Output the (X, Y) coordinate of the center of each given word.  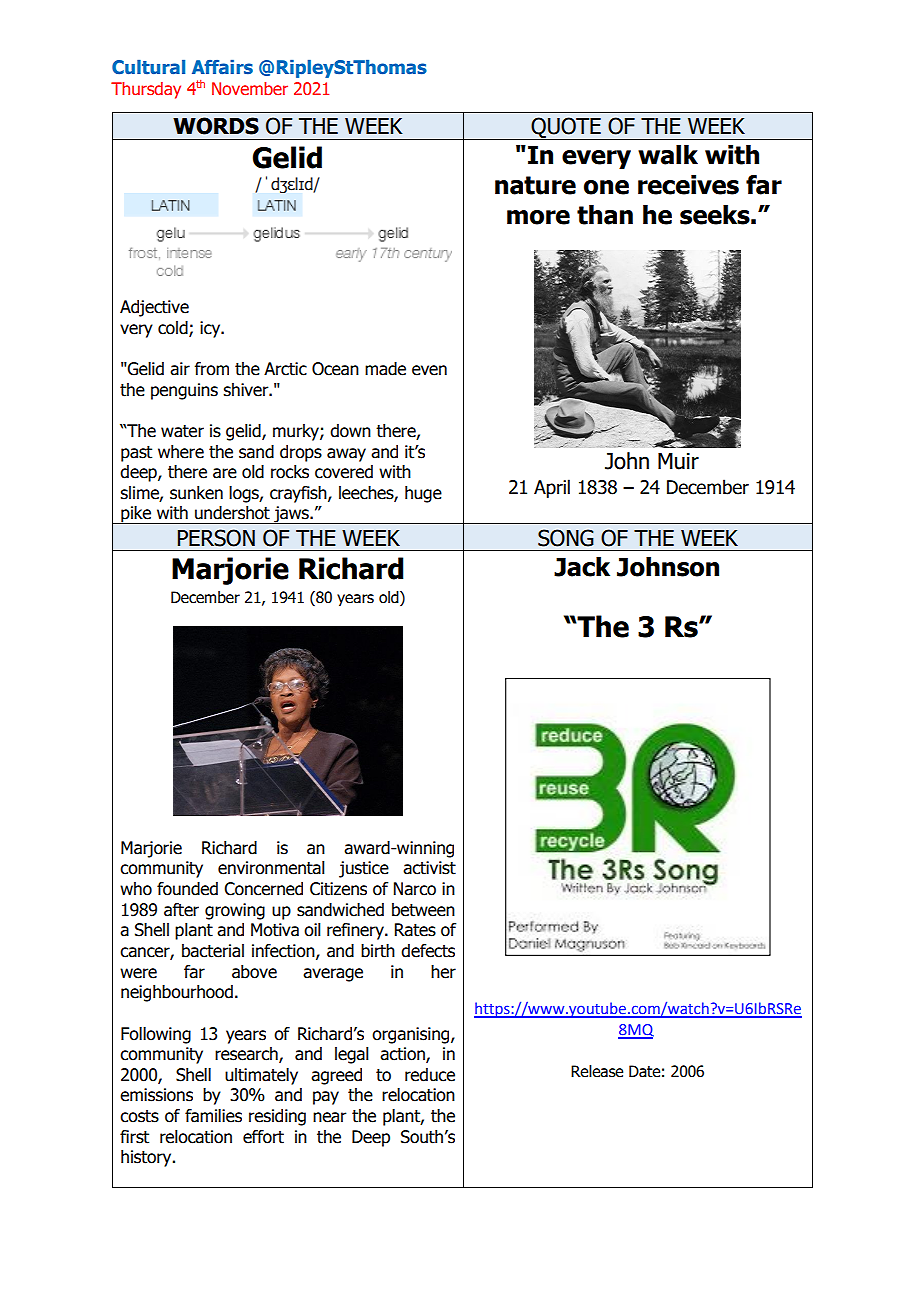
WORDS (216, 126)
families (213, 1116)
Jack (582, 567)
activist (429, 868)
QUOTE (566, 128)
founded (187, 889)
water (182, 431)
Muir (678, 461)
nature (535, 185)
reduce (430, 1075)
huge (423, 494)
